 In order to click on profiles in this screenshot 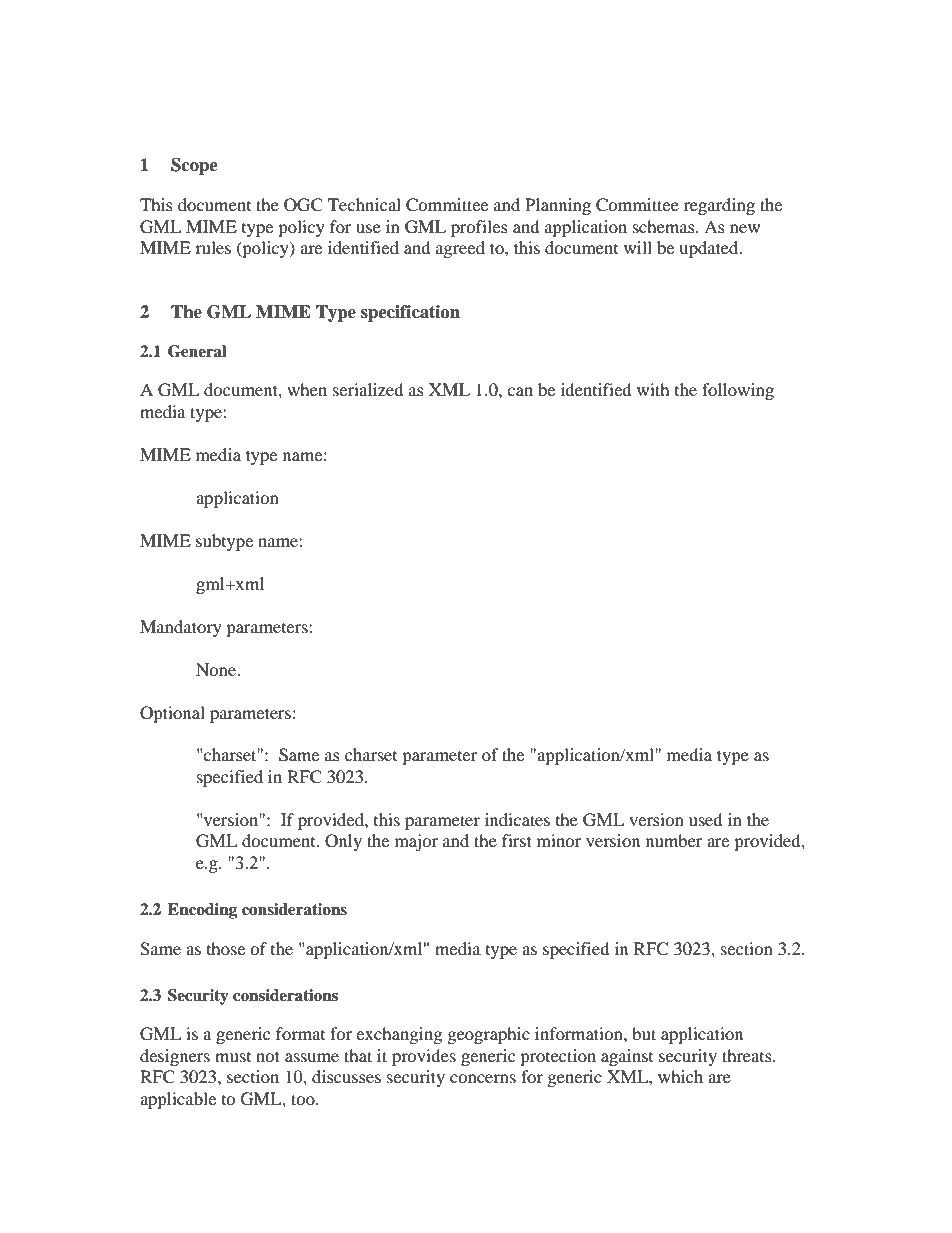, I will do `click(479, 228)`.
